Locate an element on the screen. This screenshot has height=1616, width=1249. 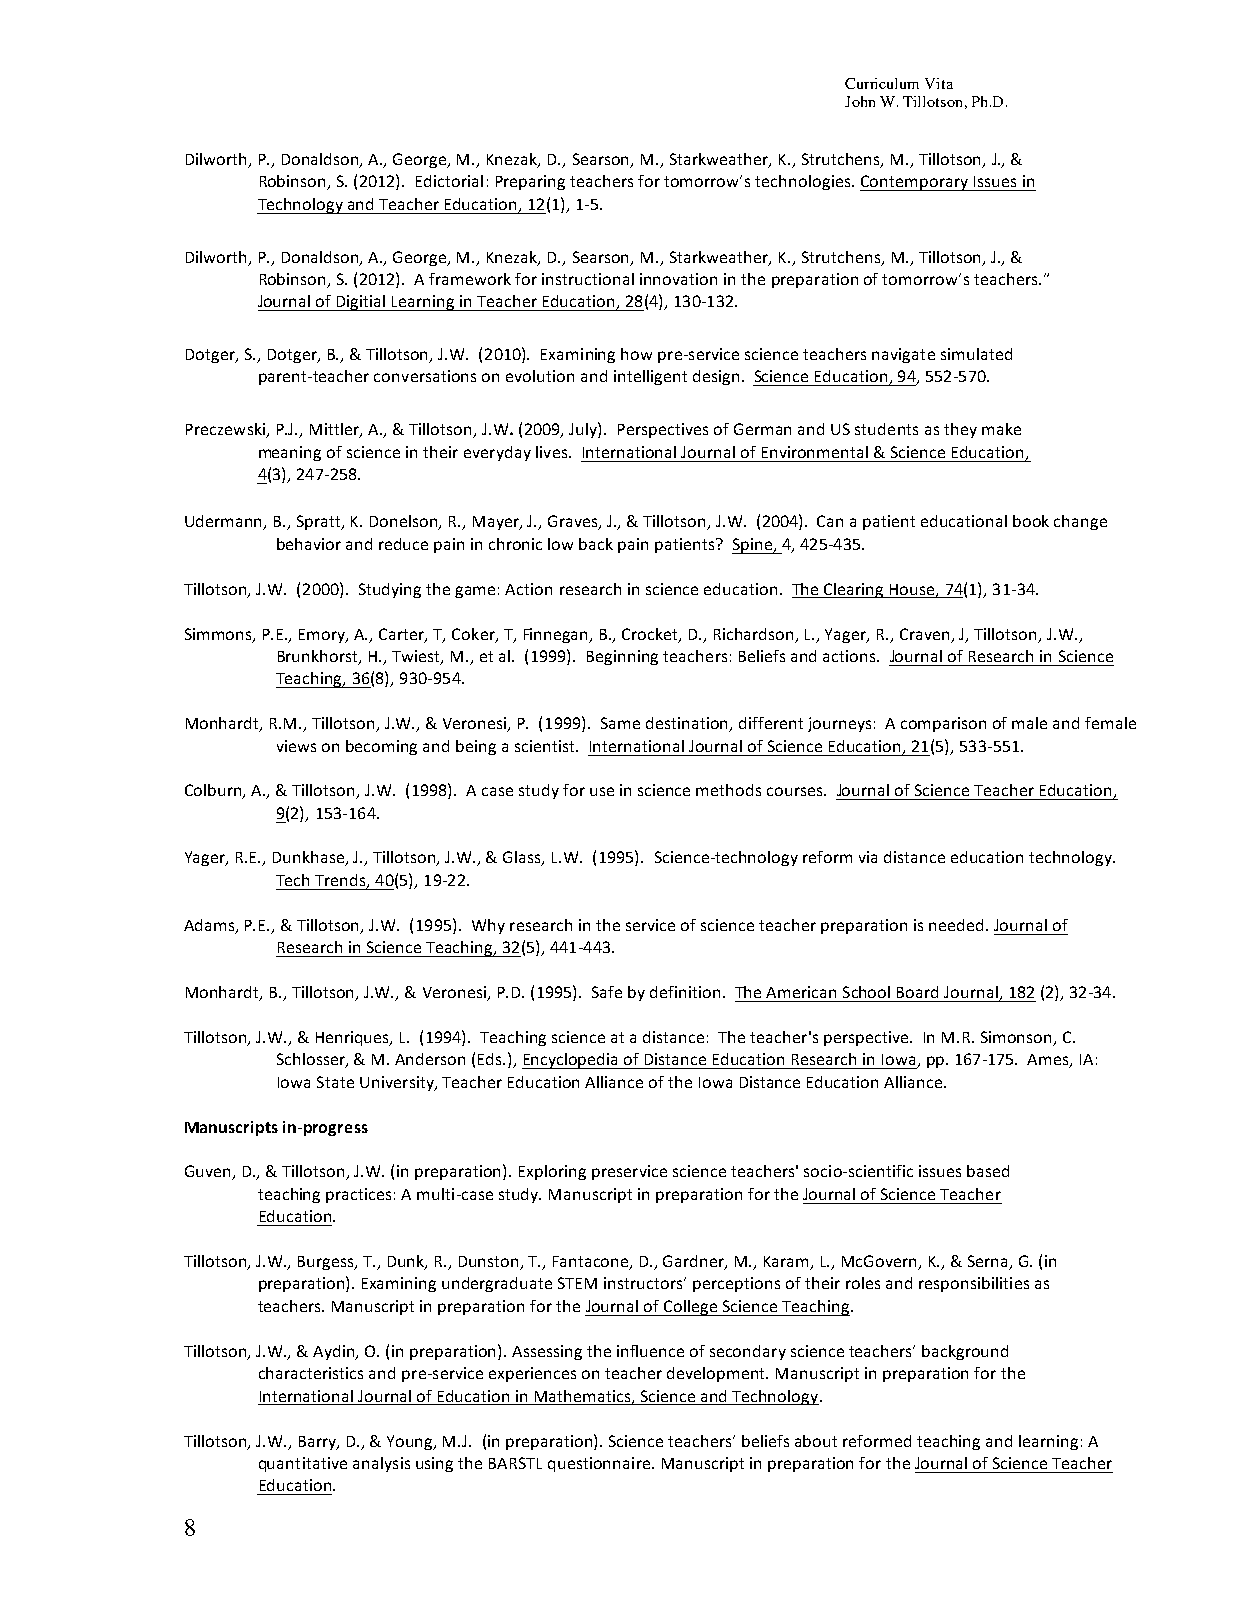
innovation is located at coordinates (678, 279).
